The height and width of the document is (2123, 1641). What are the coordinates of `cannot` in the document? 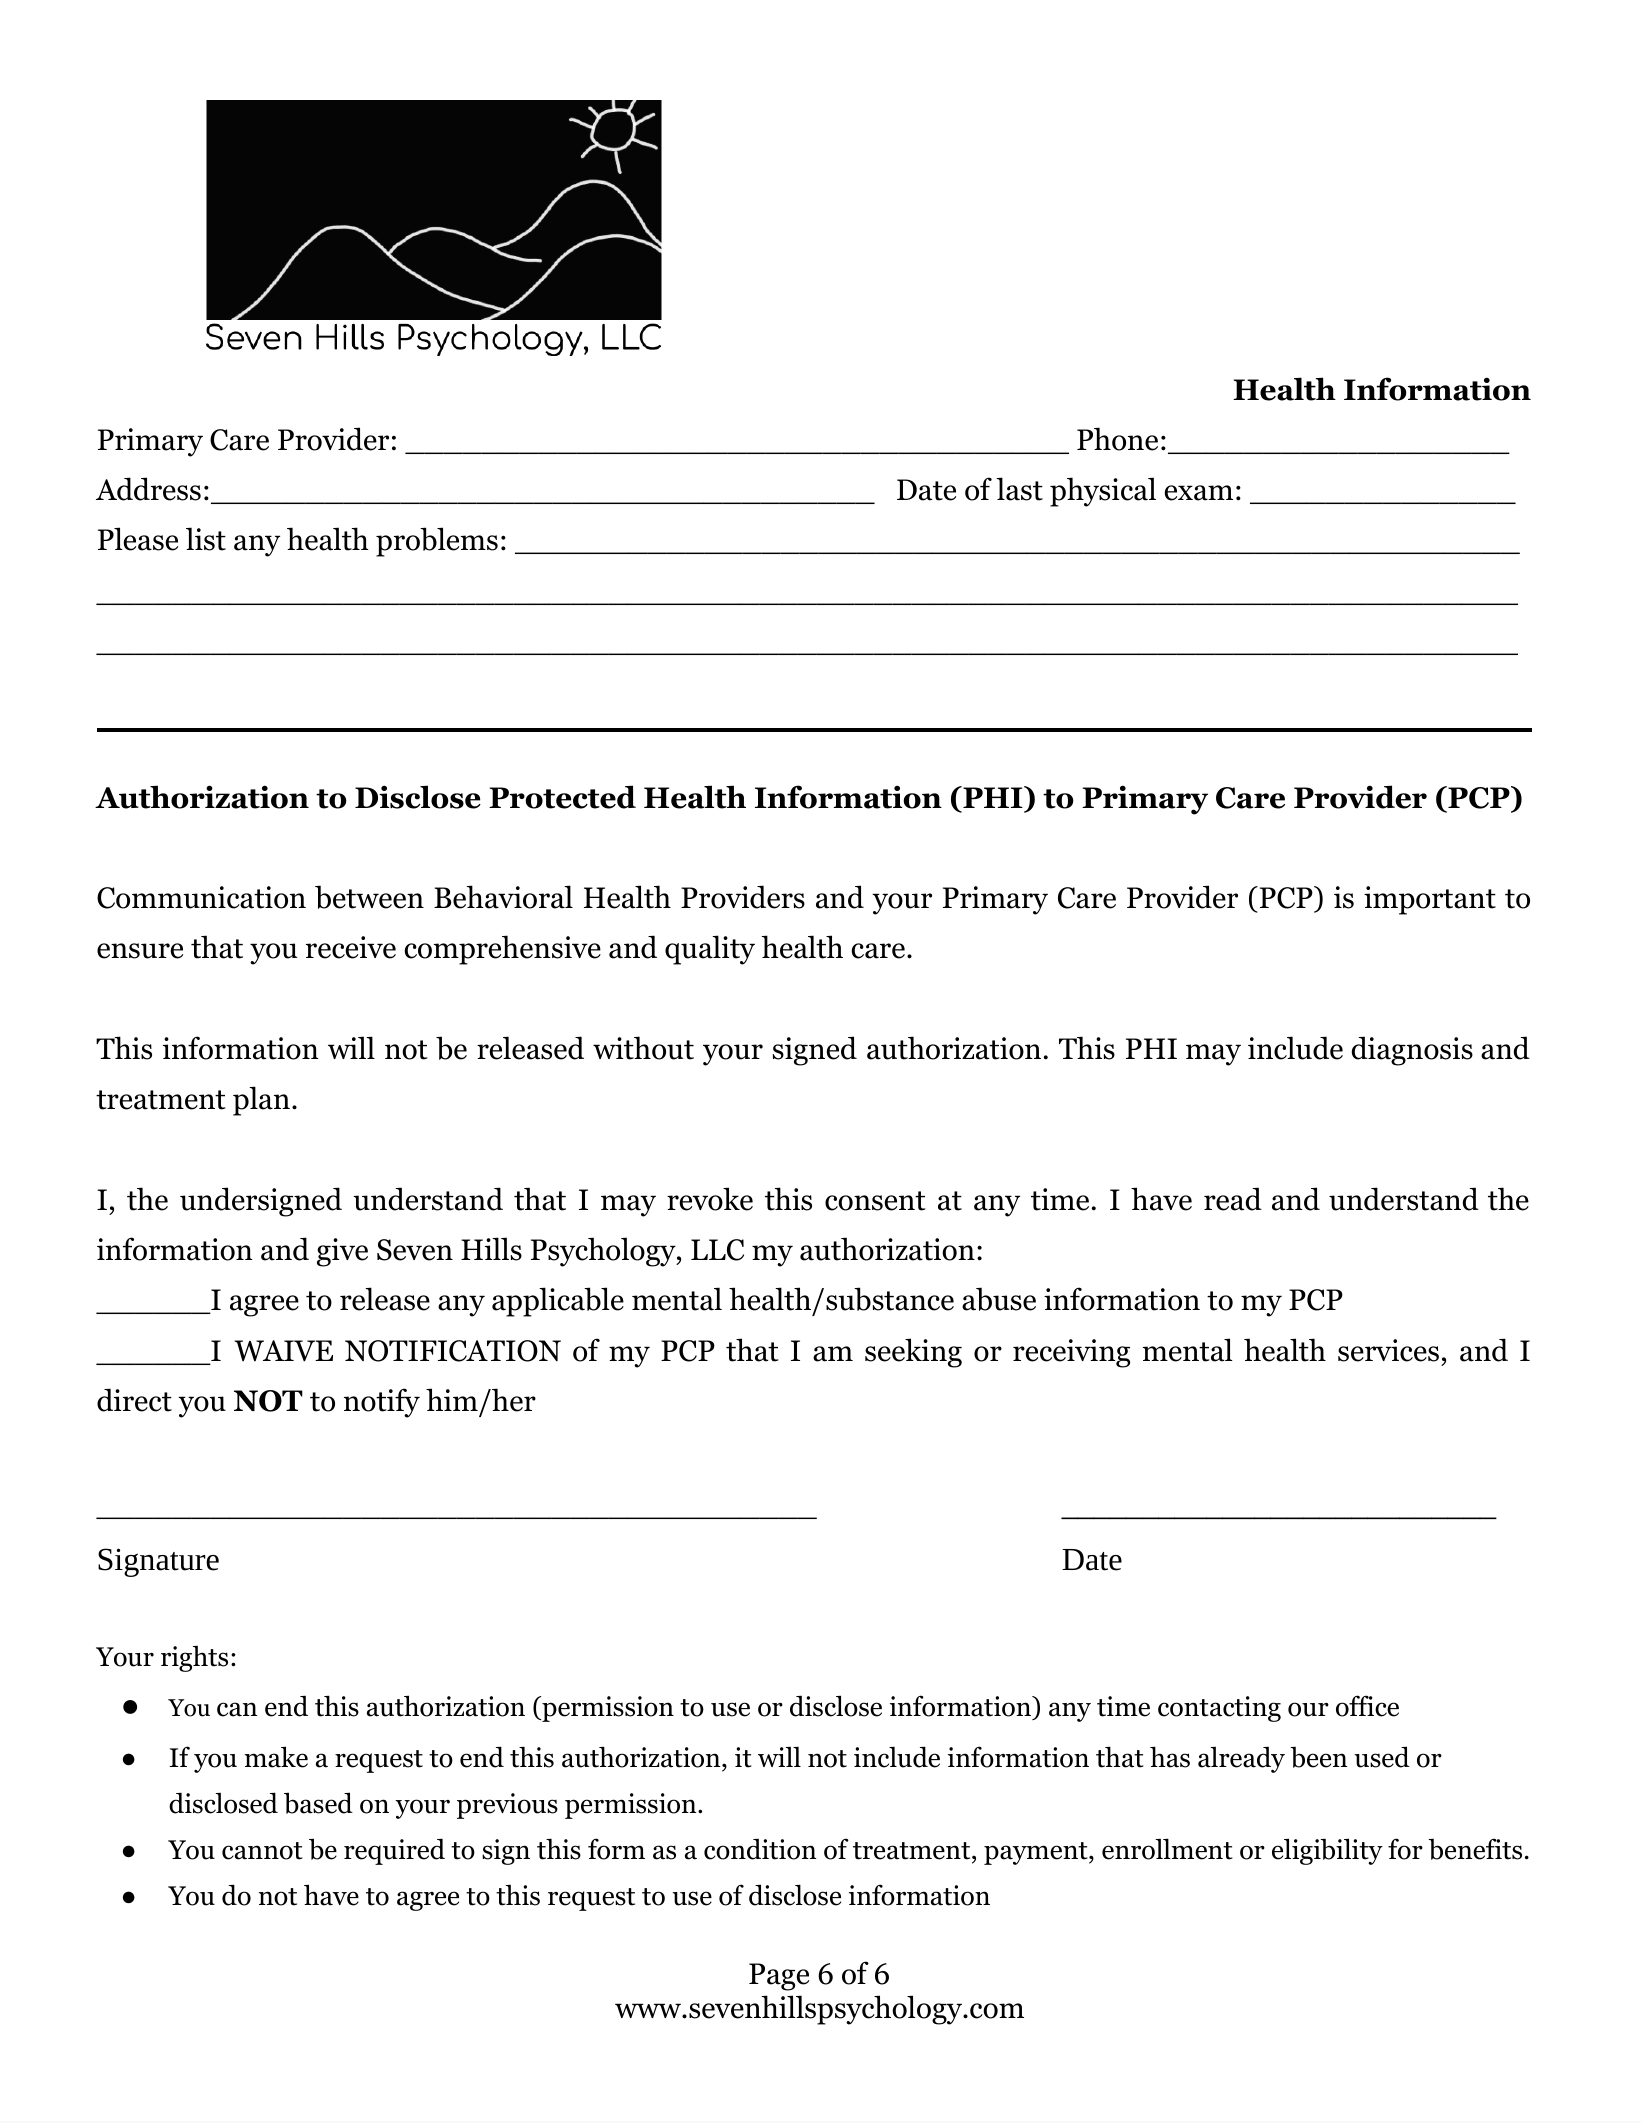 It's located at (262, 1851).
